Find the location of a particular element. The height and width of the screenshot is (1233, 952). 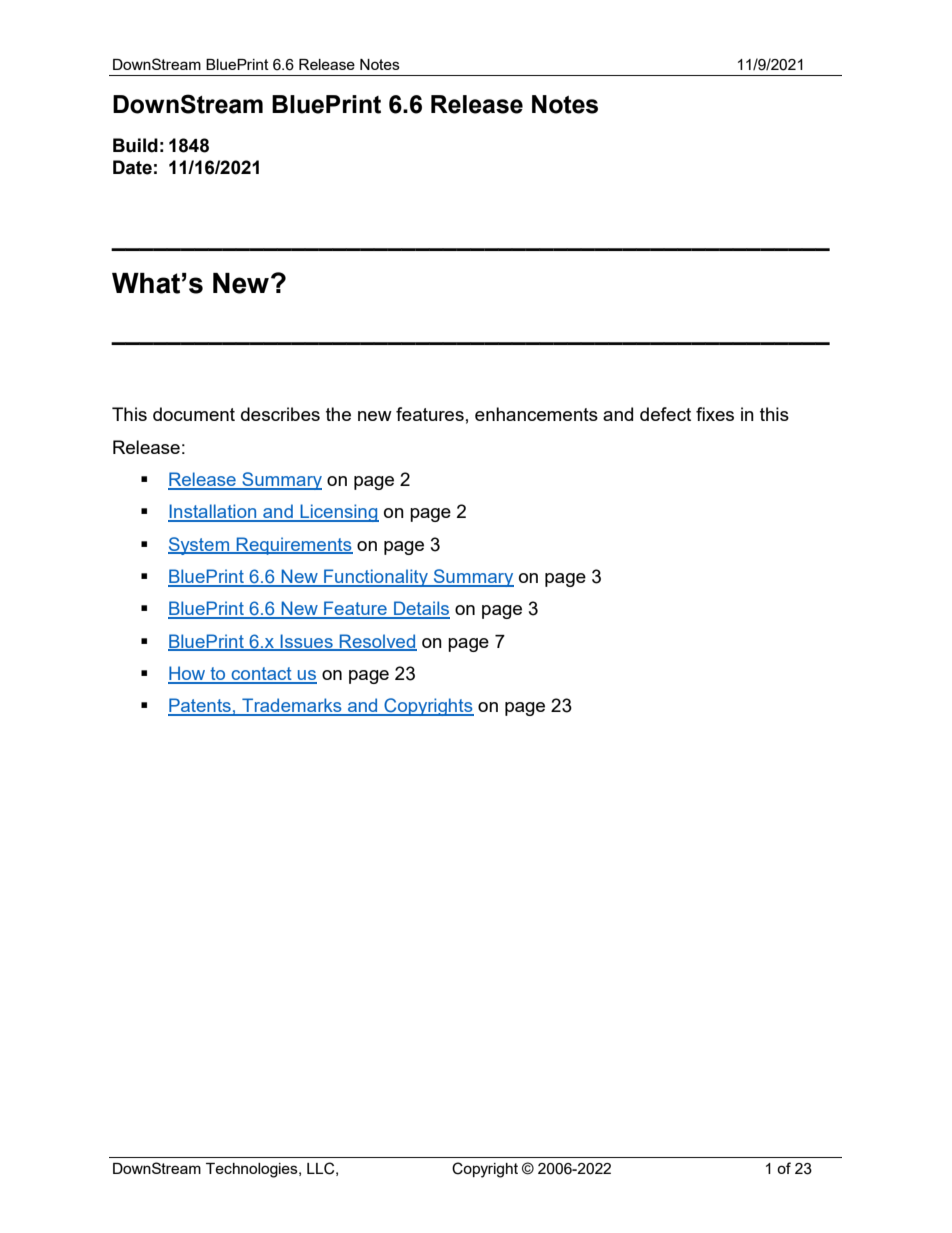

fixes is located at coordinates (715, 414).
